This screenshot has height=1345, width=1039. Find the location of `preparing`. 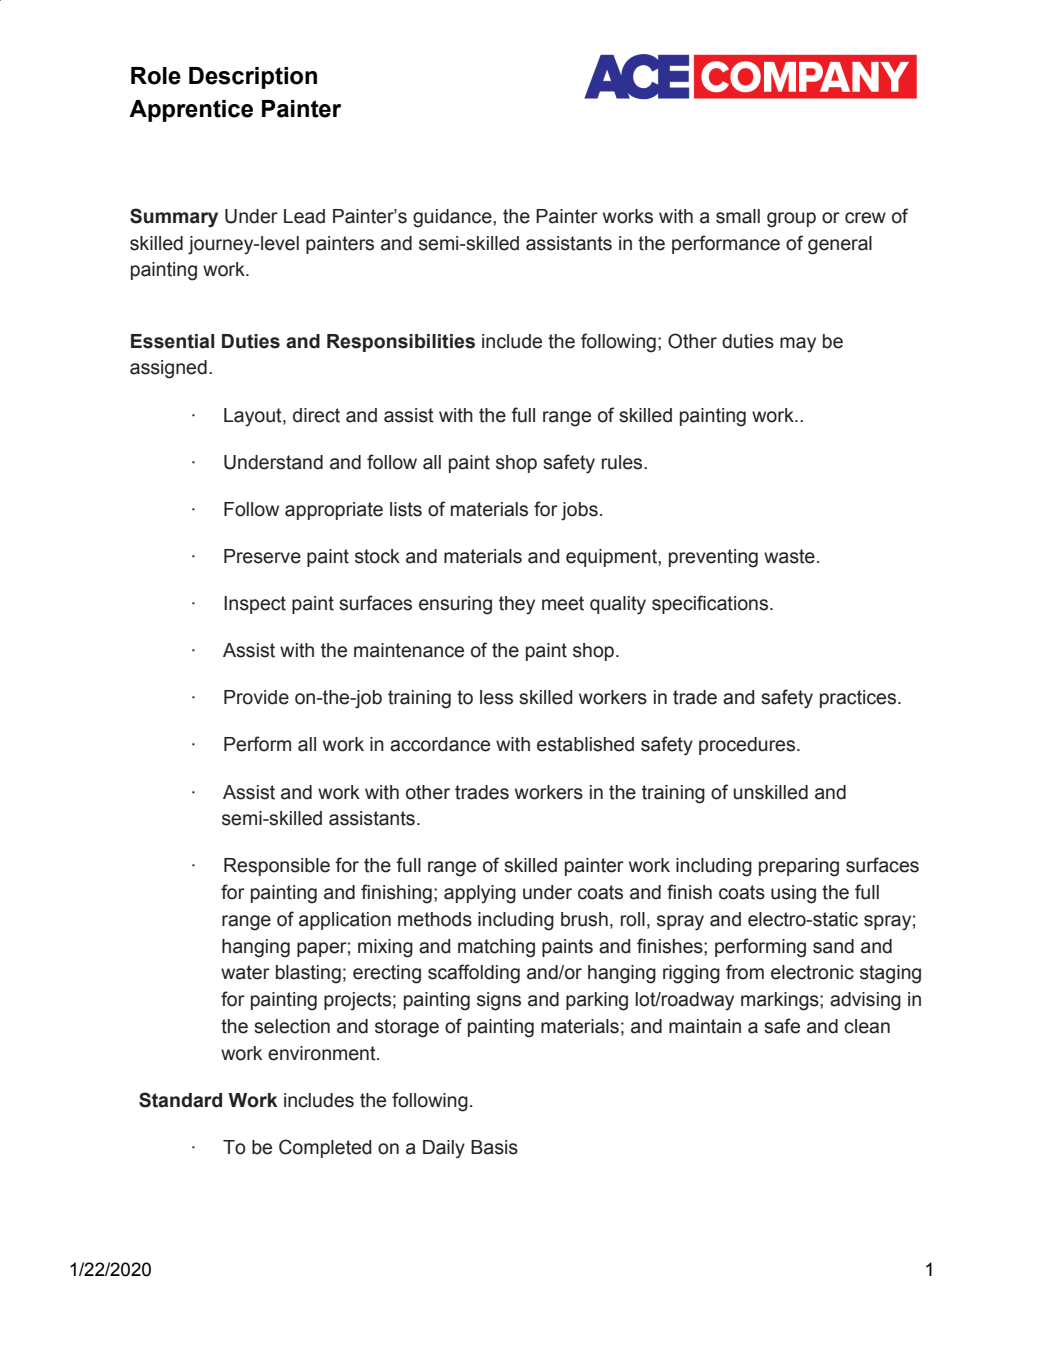

preparing is located at coordinates (799, 867).
